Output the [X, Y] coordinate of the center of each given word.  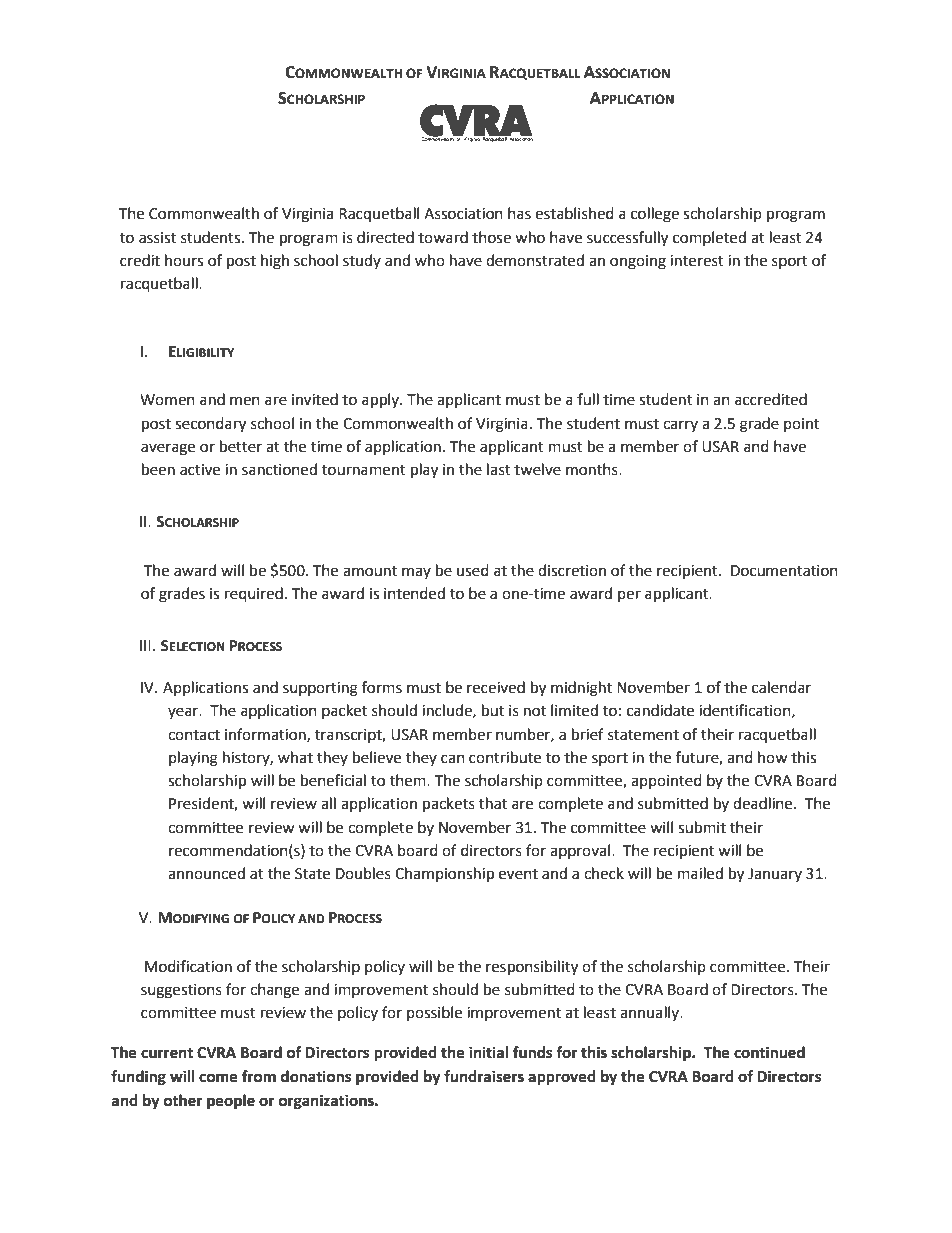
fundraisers [484, 1076]
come [218, 1078]
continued [769, 1052]
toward [443, 237]
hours [184, 260]
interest [697, 261]
